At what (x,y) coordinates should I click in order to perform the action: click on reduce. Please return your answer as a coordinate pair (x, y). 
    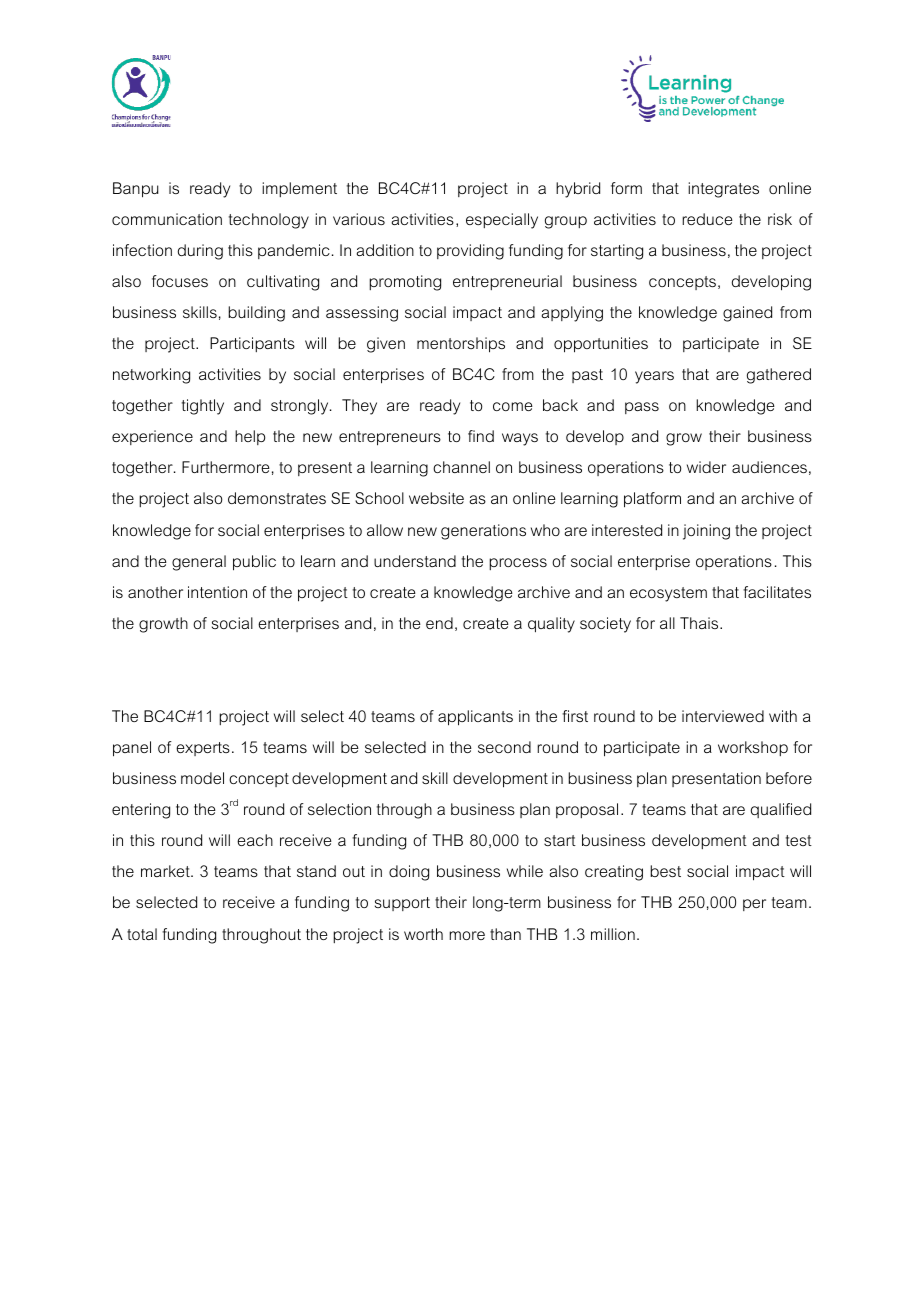
    Looking at the image, I should click on (707, 219).
